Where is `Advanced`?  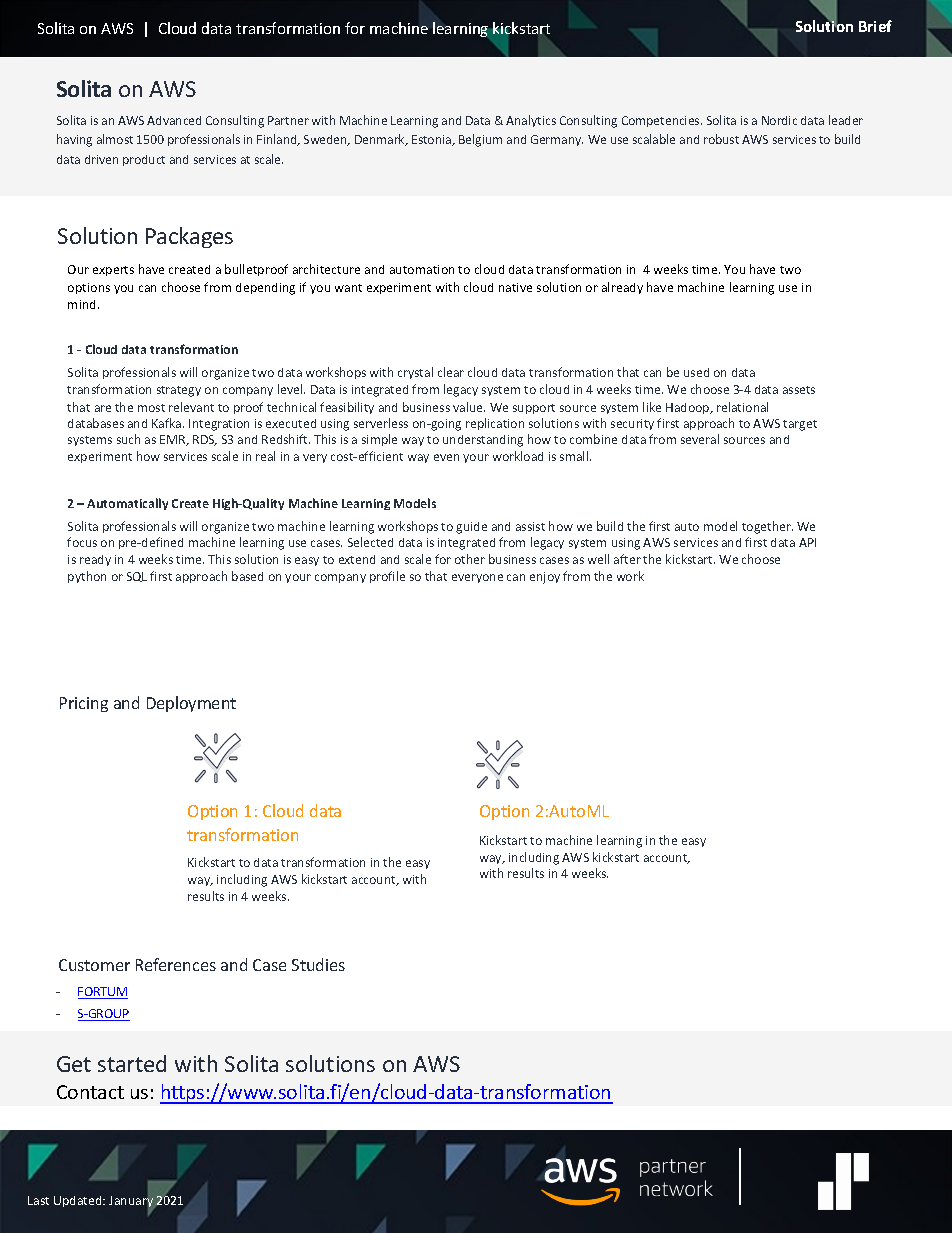
Advanced is located at coordinates (174, 120).
